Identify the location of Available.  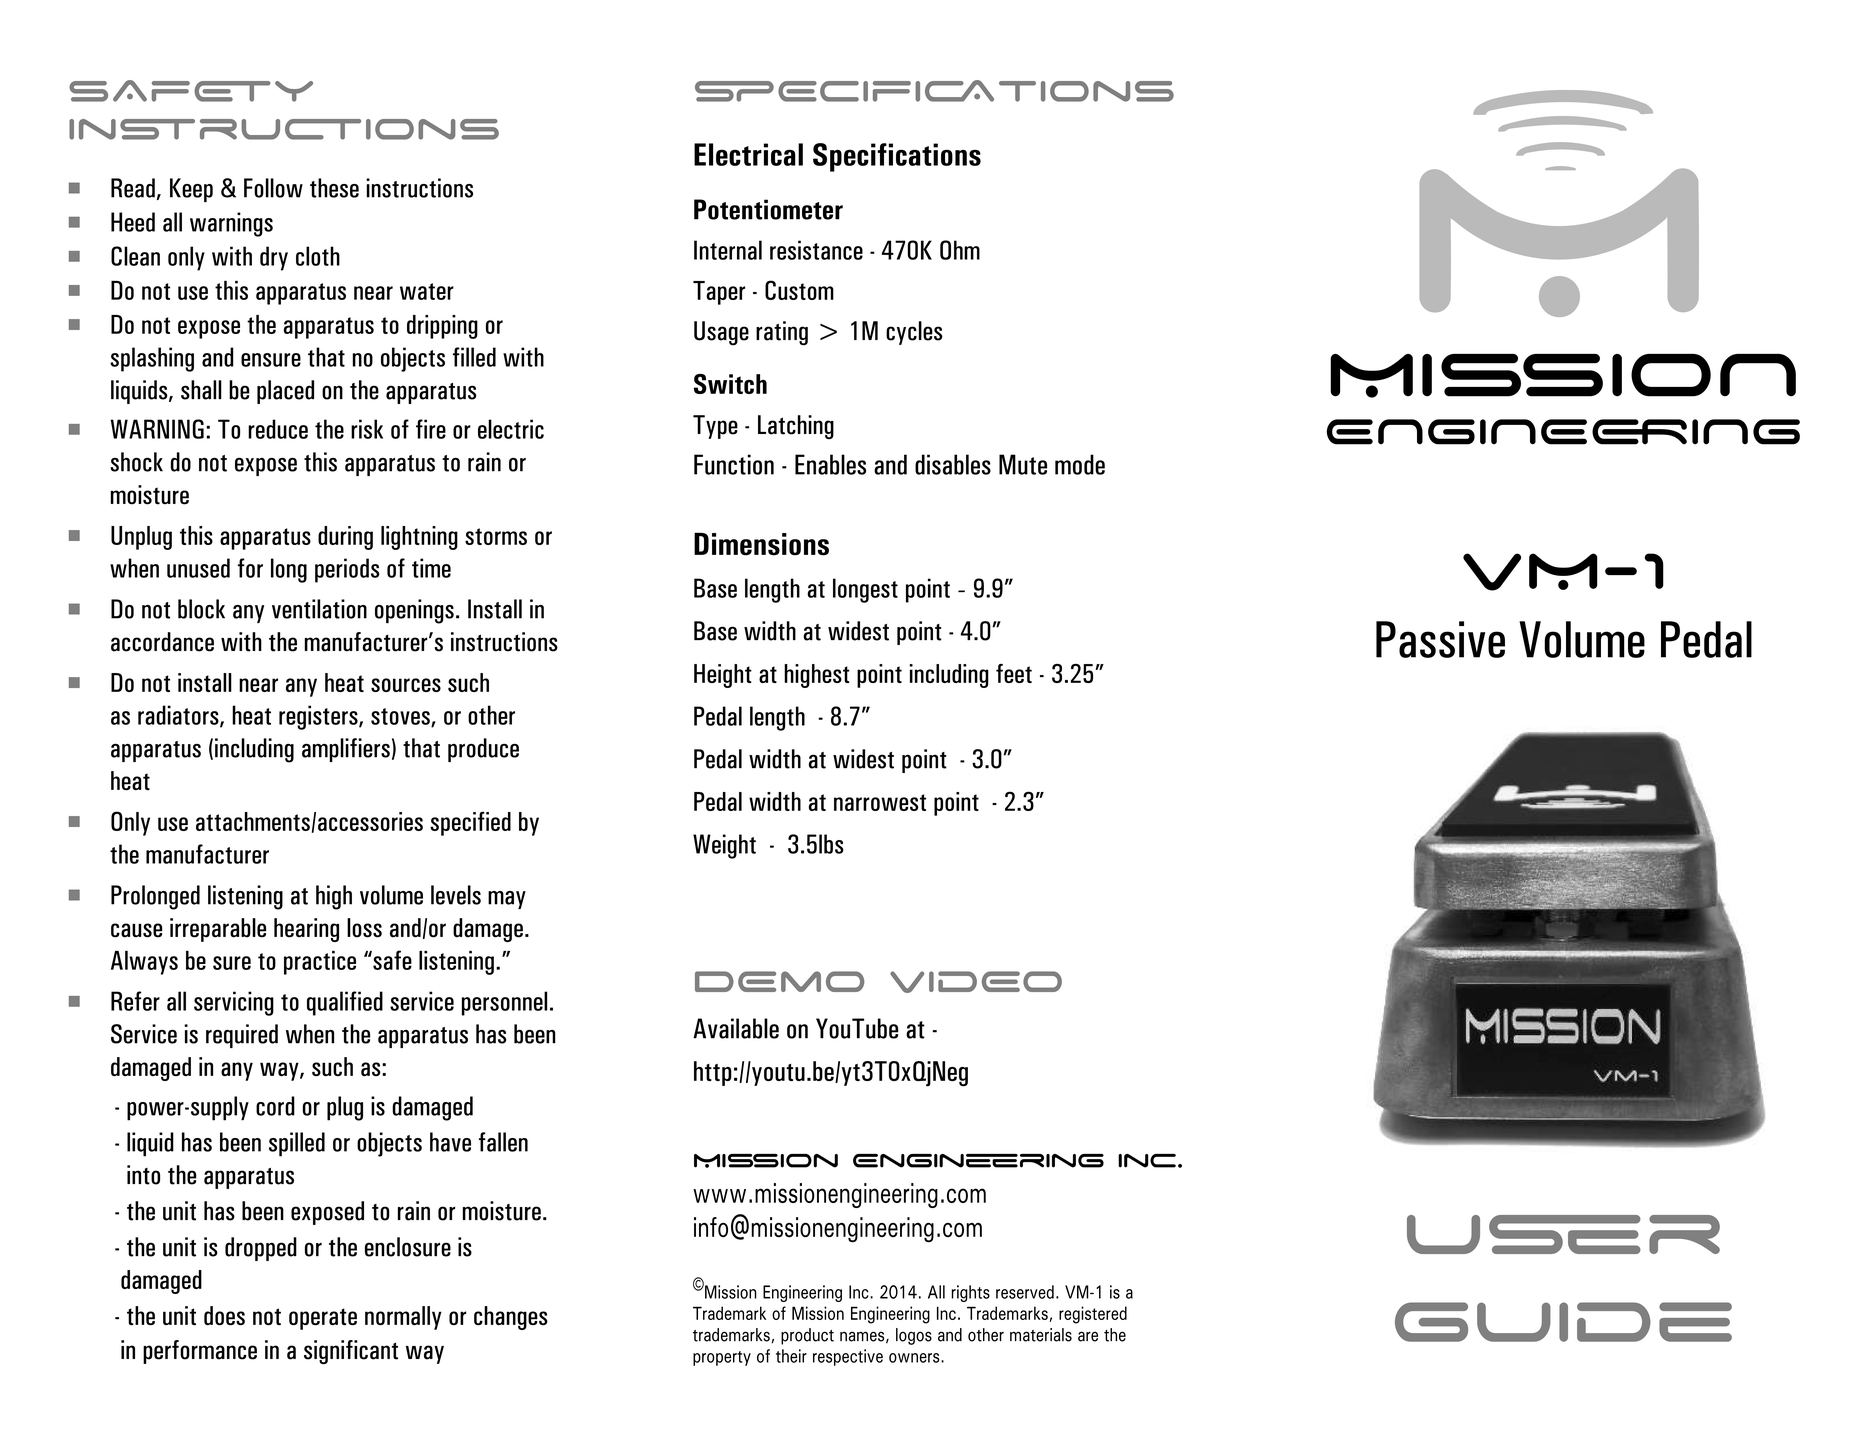
(736, 1028).
